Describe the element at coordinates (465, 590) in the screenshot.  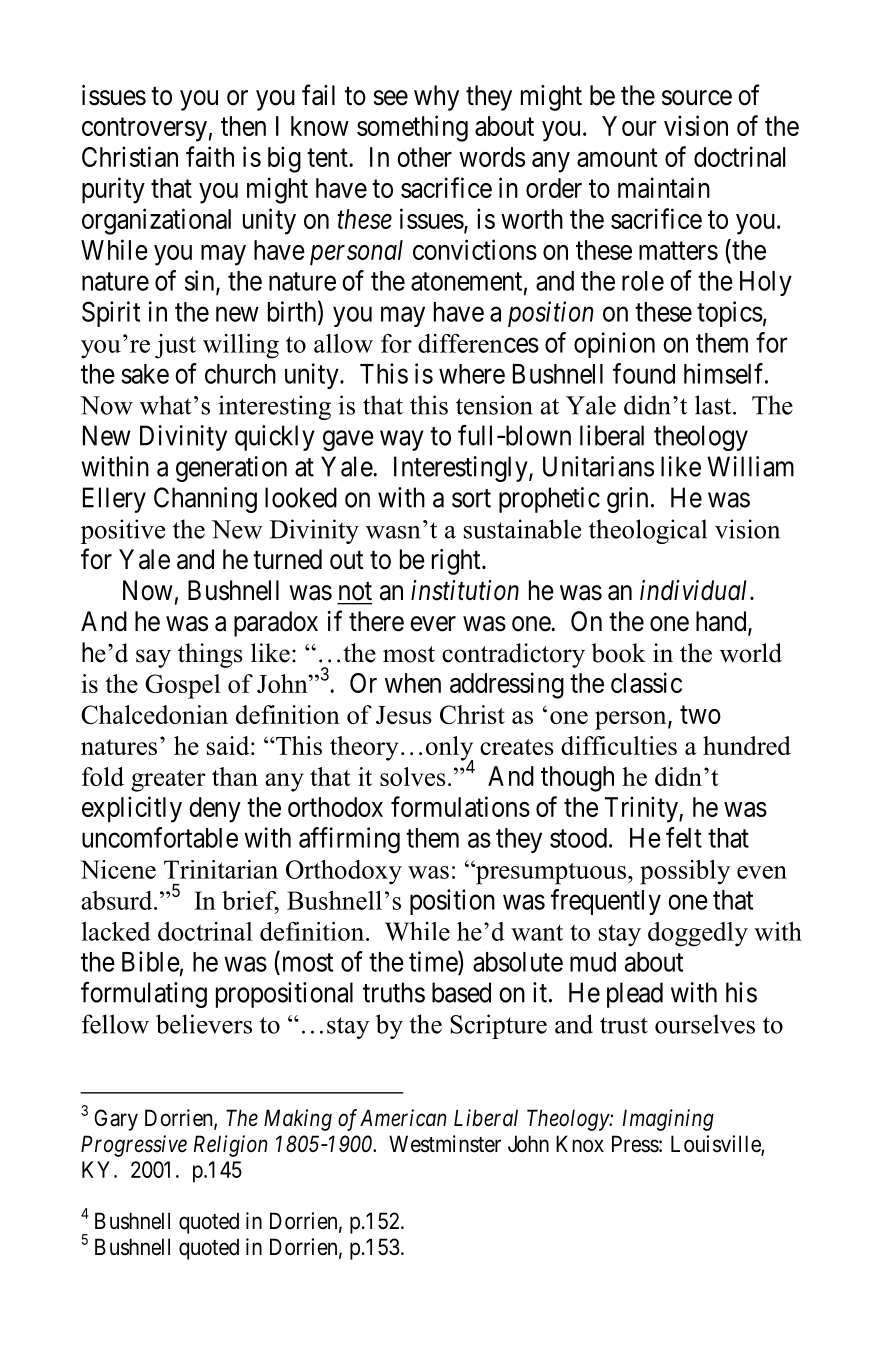
I see `institution` at that location.
